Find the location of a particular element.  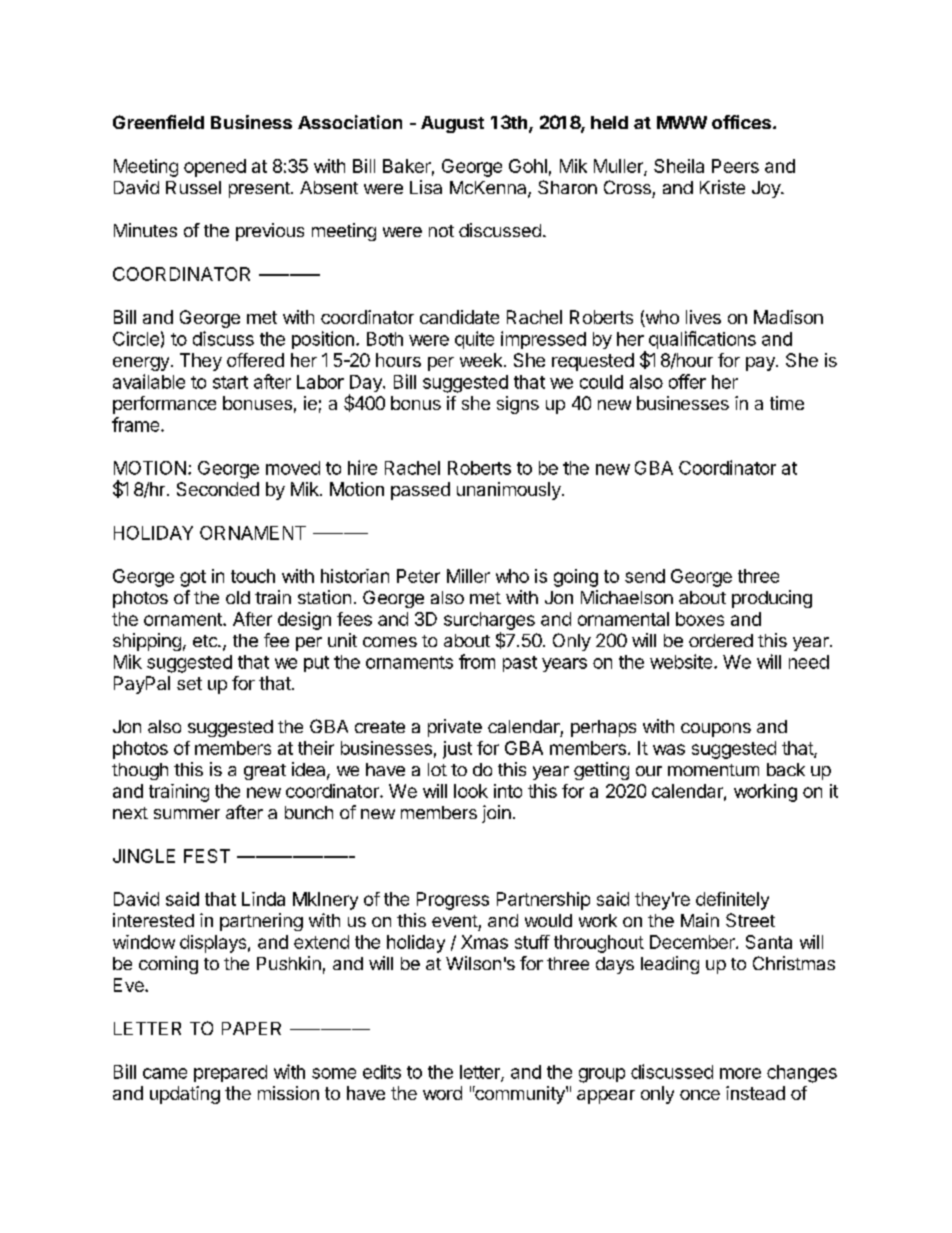

word is located at coordinates (442, 1093).
